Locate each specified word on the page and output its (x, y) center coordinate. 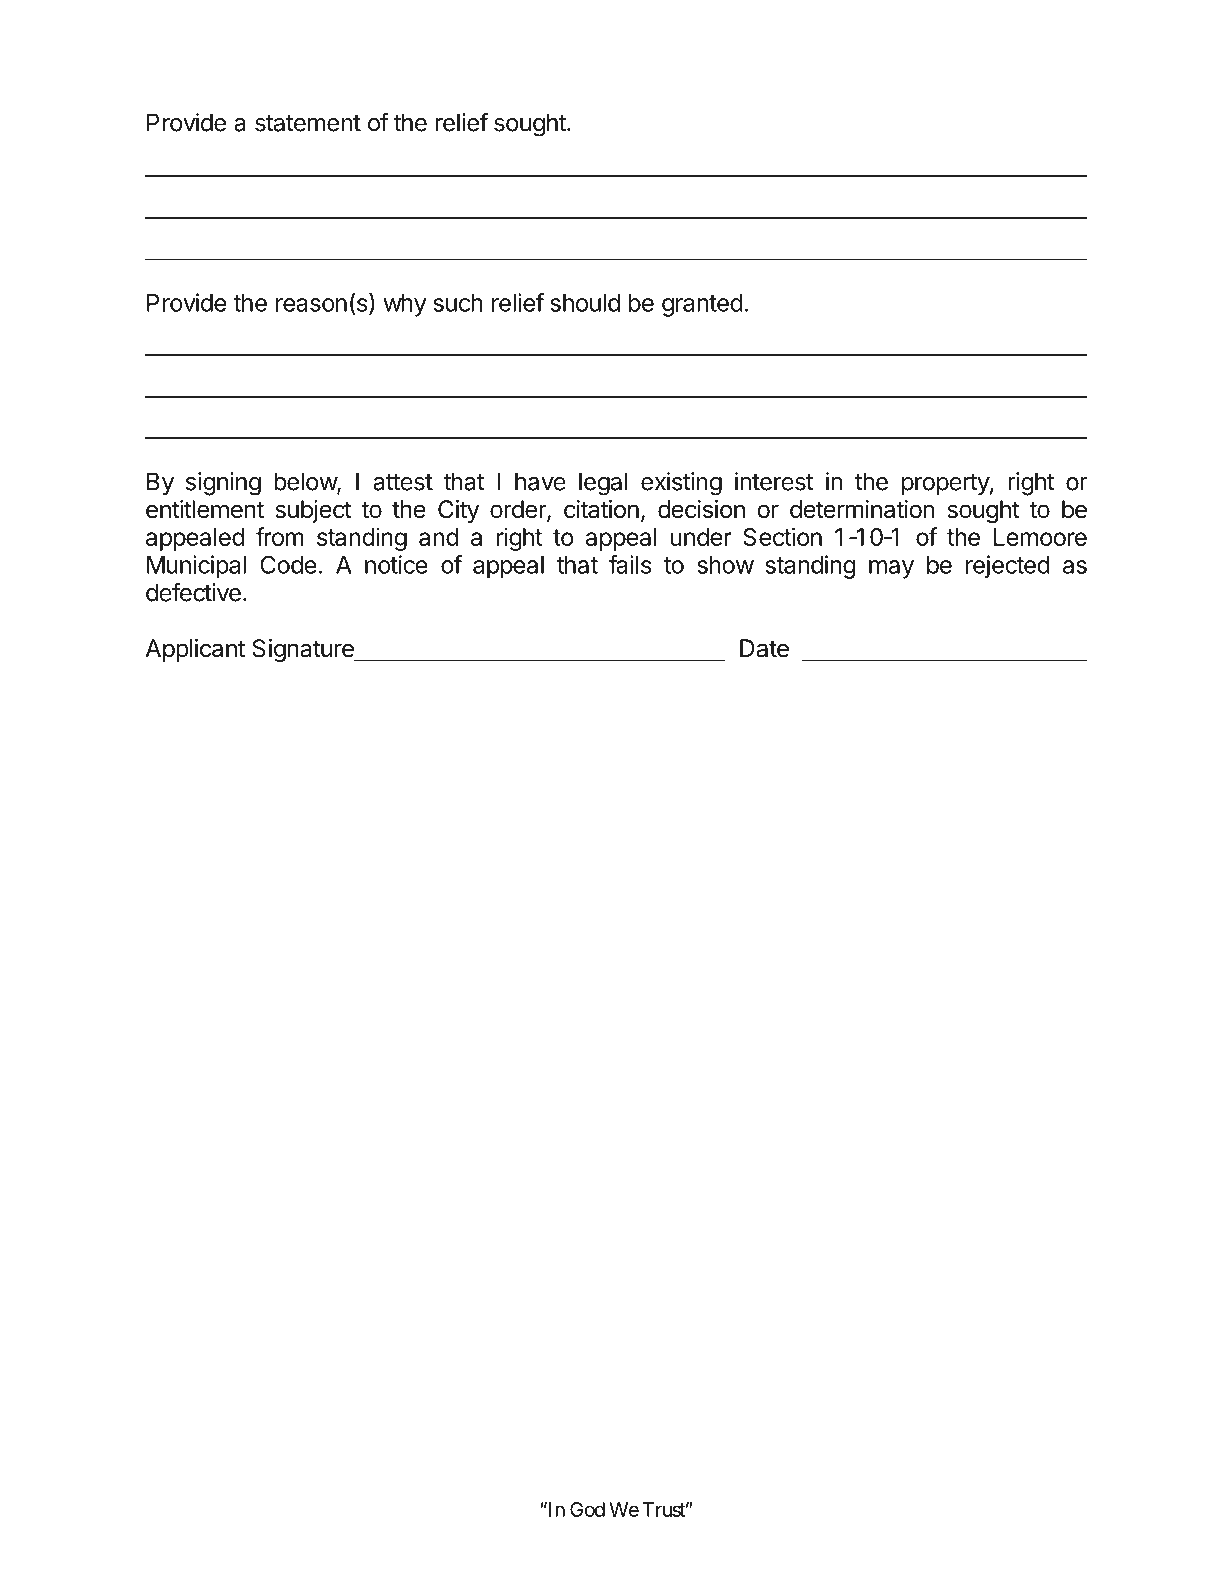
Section (782, 536)
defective (193, 592)
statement (308, 123)
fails (630, 564)
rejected (1008, 567)
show (725, 565)
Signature (304, 650)
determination (862, 509)
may (891, 569)
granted (702, 305)
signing (223, 484)
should (585, 303)
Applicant (195, 650)
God (587, 1509)
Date (764, 648)
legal (603, 484)
